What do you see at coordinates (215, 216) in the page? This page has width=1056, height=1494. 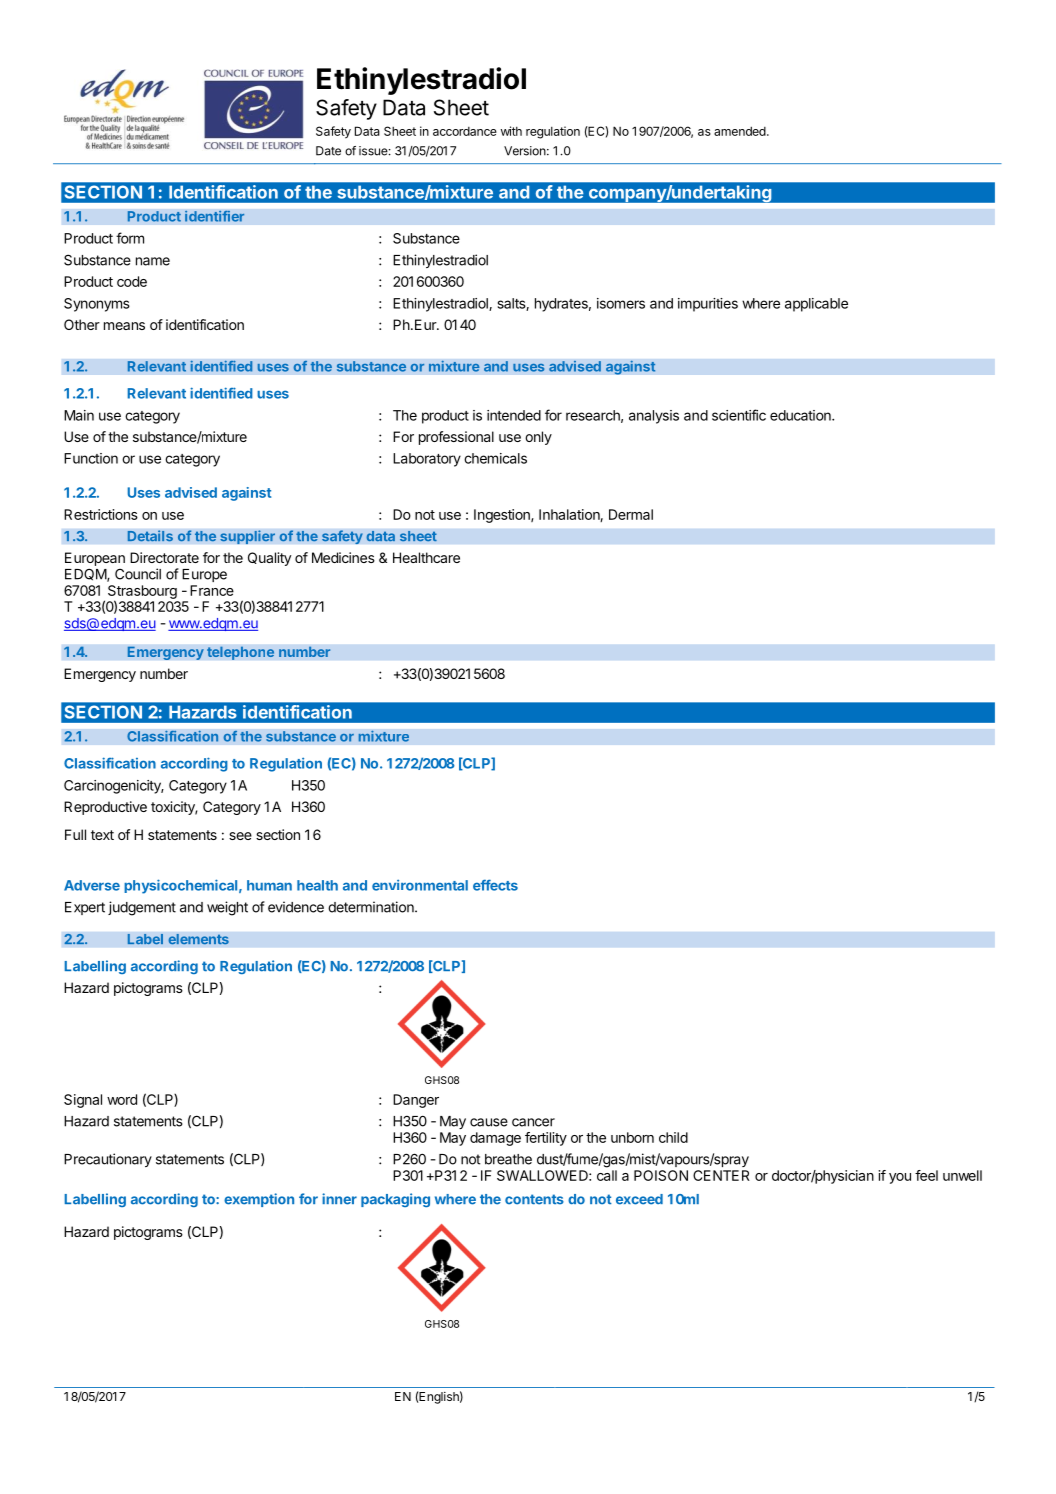 I see `identifier` at bounding box center [215, 216].
